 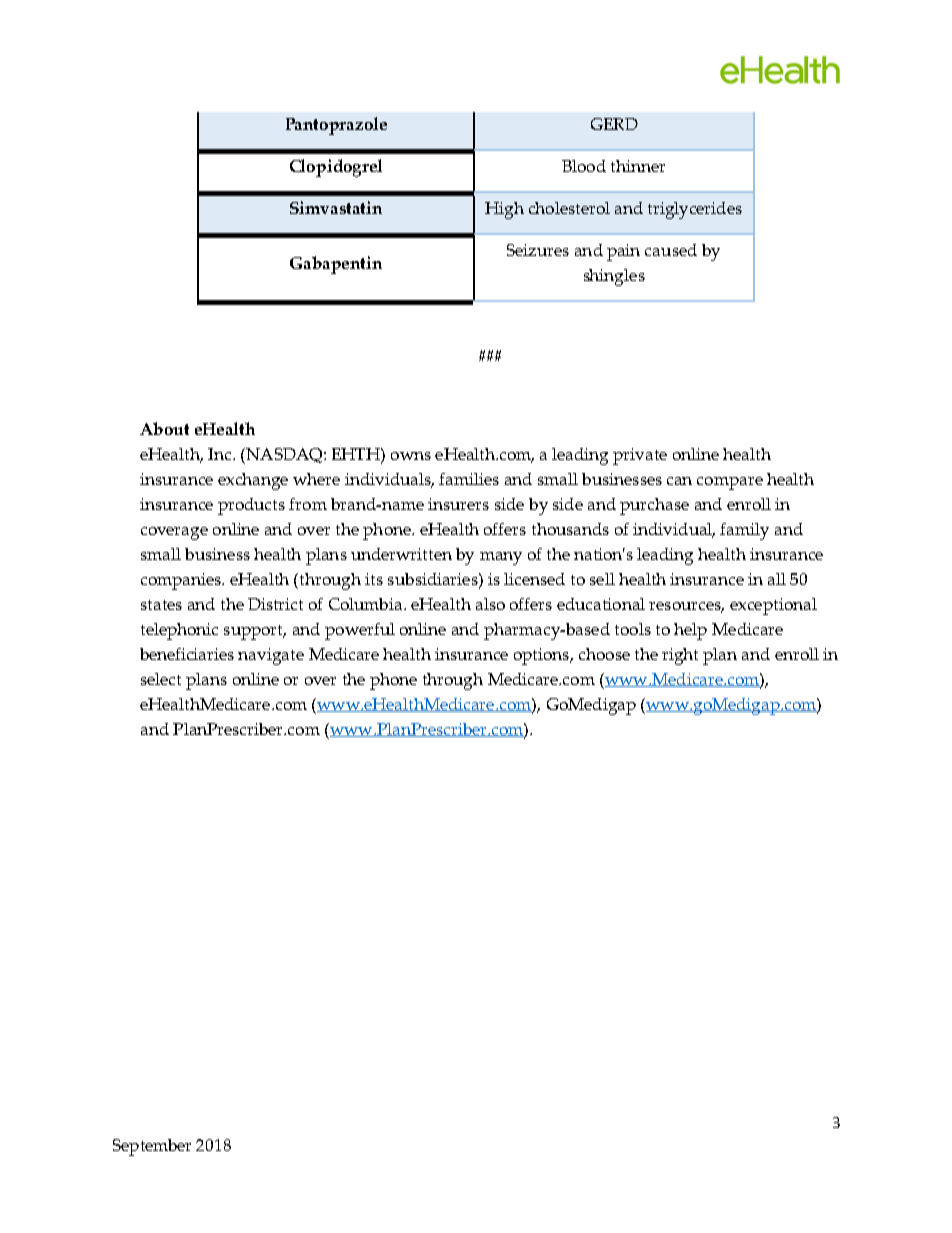 What do you see at coordinates (152, 1147) in the screenshot?
I see `September` at bounding box center [152, 1147].
